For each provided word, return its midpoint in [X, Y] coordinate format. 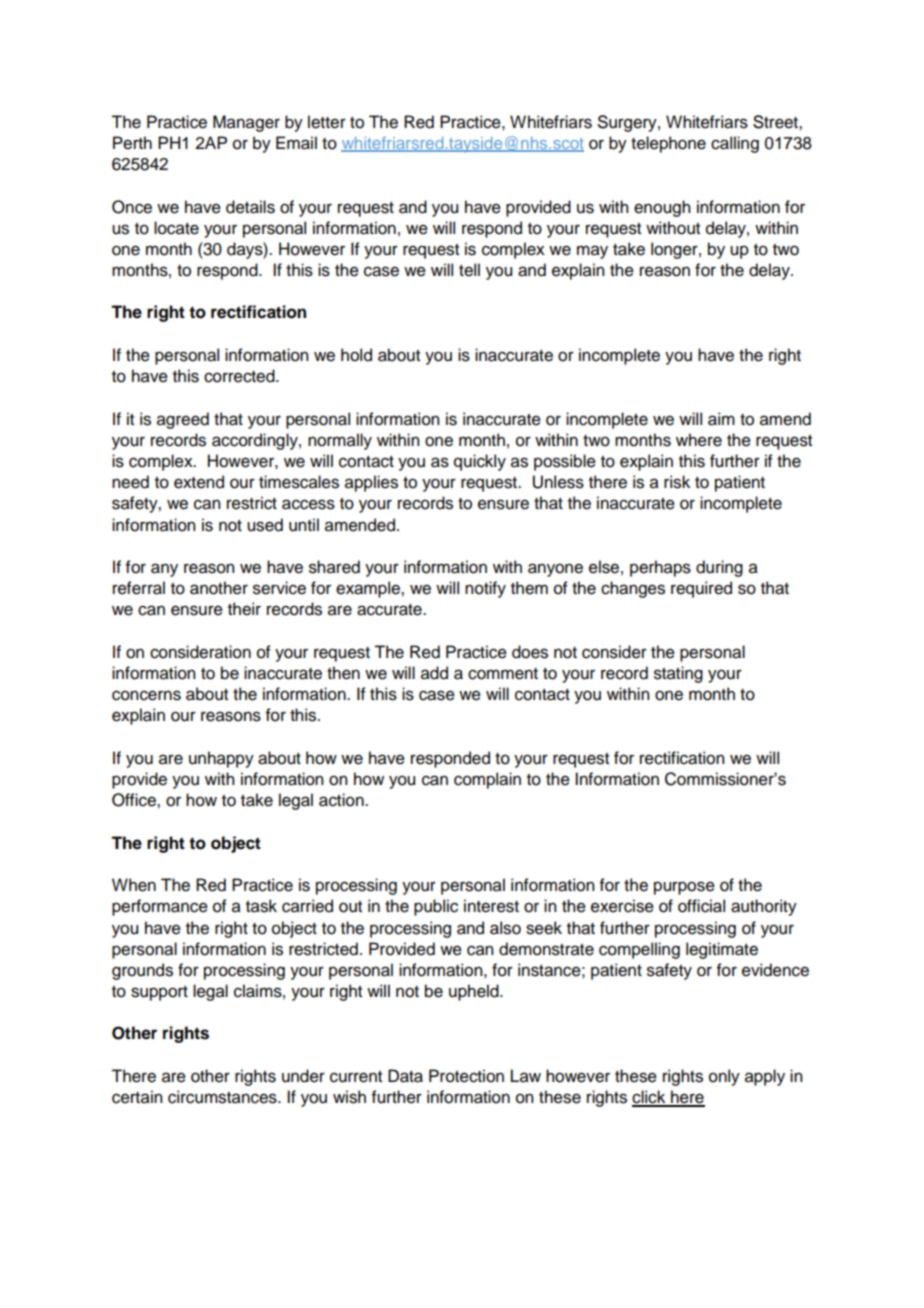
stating [678, 674]
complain [487, 780]
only [724, 1077]
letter [327, 122]
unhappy [221, 759]
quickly [480, 462]
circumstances [223, 1097]
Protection [466, 1076]
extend [199, 482]
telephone [668, 144]
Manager [246, 123]
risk [677, 482]
